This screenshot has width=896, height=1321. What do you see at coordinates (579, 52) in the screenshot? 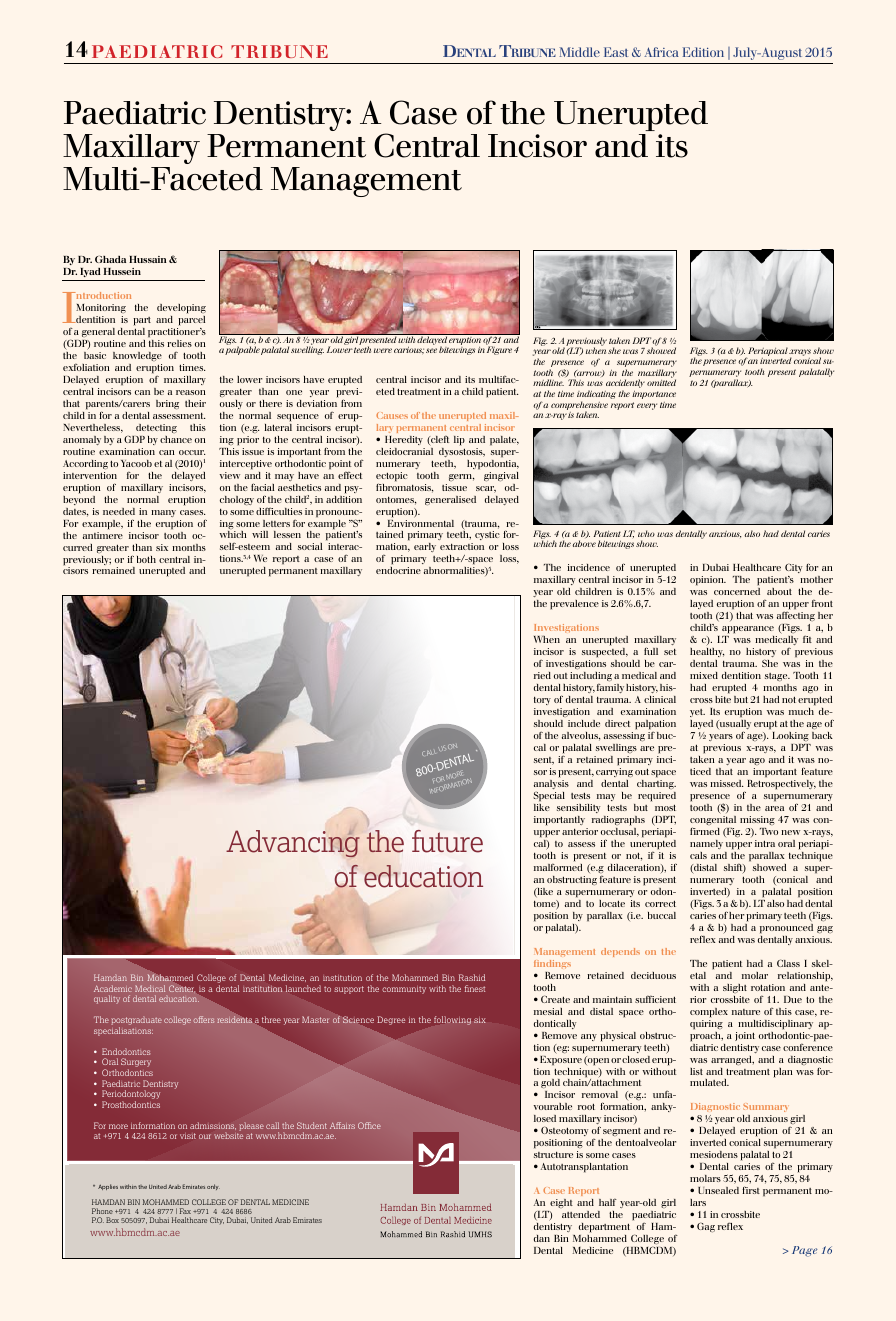
I see `Middle` at bounding box center [579, 52].
